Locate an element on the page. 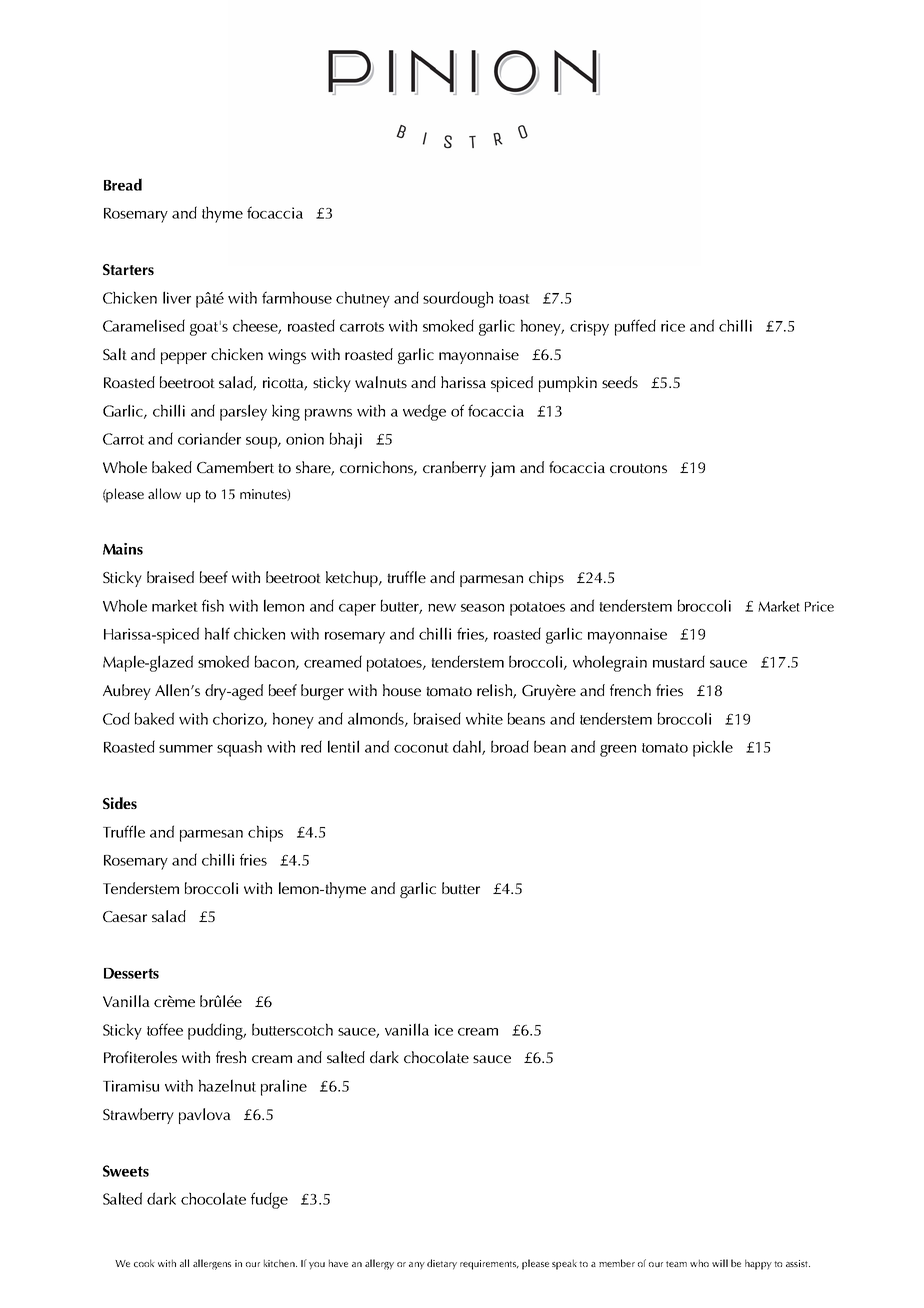 The height and width of the image is (1308, 924). french is located at coordinates (630, 690).
